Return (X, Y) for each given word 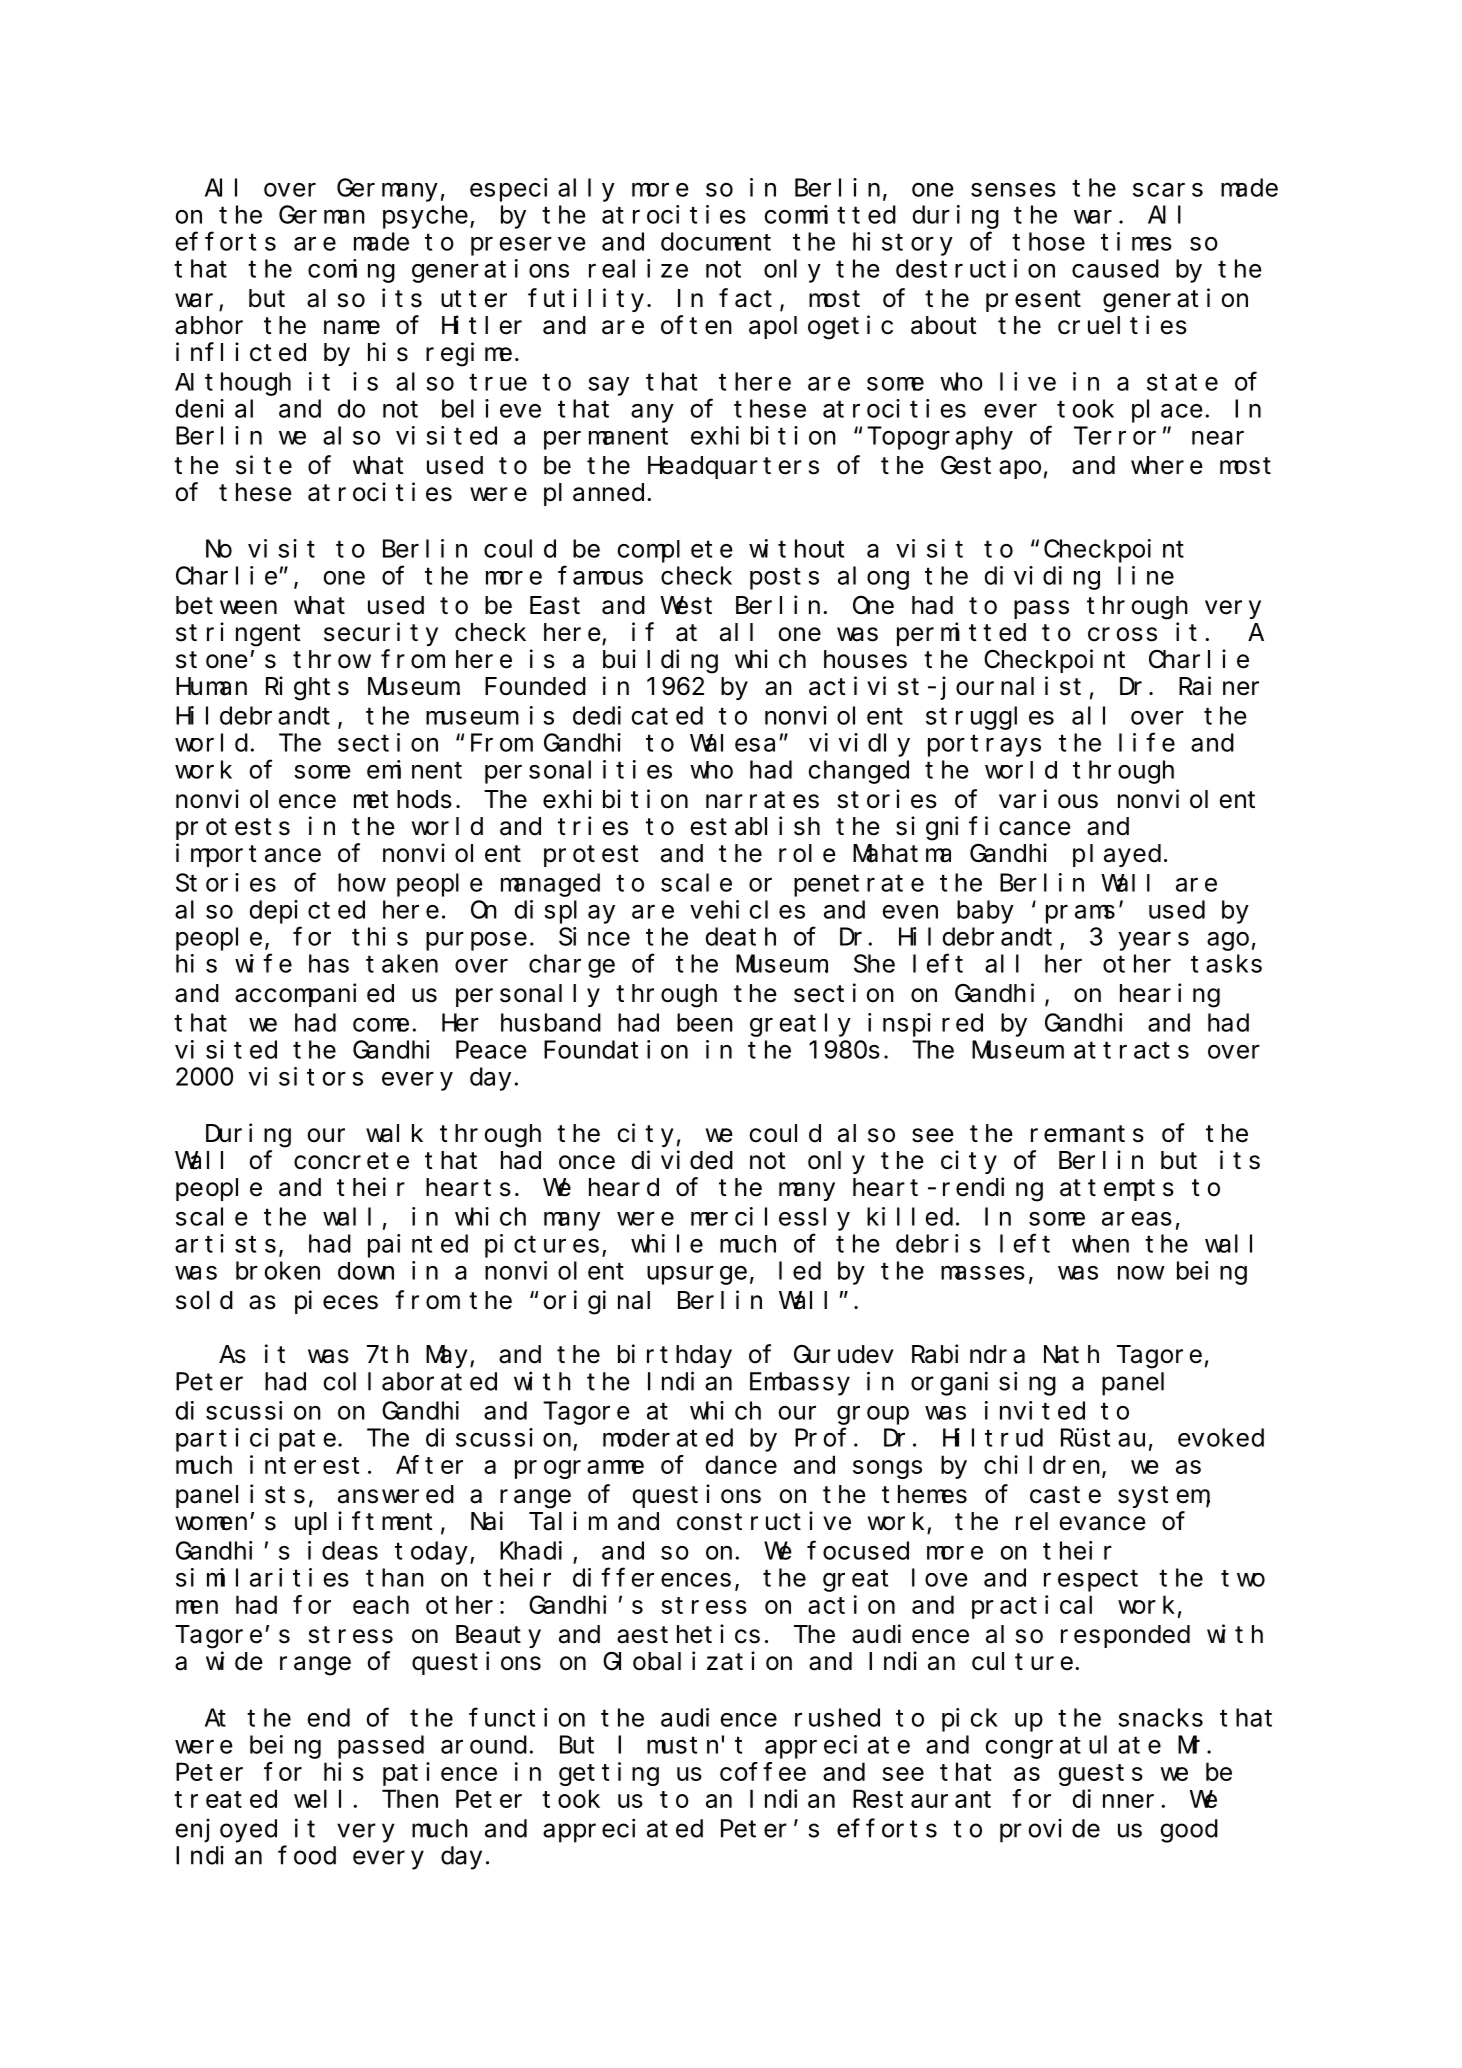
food (307, 1855)
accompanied (314, 995)
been (705, 1023)
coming (351, 271)
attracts (1131, 1050)
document (716, 241)
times (1136, 241)
